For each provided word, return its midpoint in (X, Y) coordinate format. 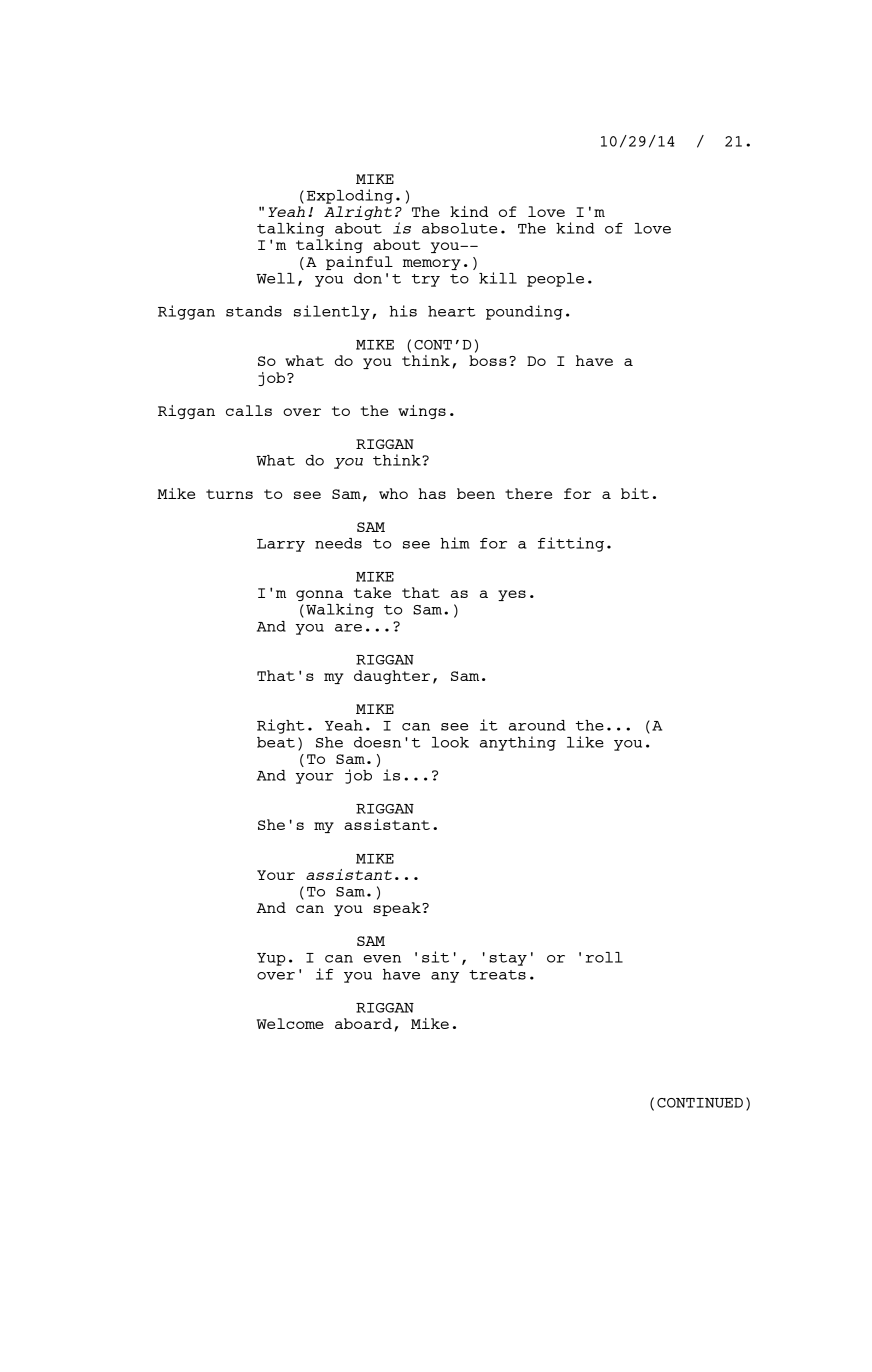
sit (435, 957)
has (432, 493)
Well (275, 278)
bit (635, 493)
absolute (459, 228)
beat (276, 742)
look (450, 742)
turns (229, 494)
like (585, 742)
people (555, 280)
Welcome (290, 1023)
